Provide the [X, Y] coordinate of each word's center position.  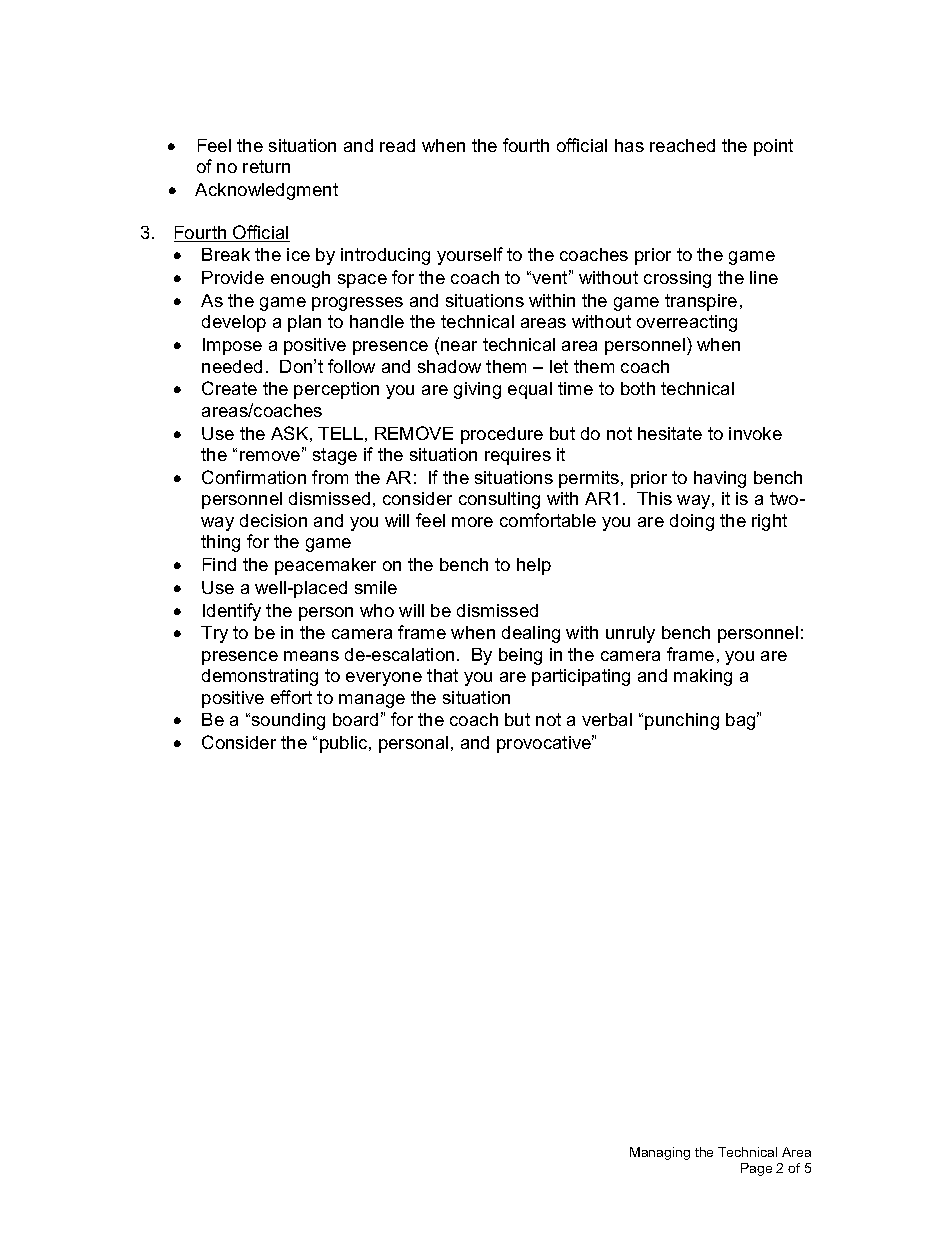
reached [682, 145]
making [703, 677]
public [345, 744]
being [520, 656]
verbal [607, 719]
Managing [660, 1153]
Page [756, 1169]
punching [682, 721]
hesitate [670, 433]
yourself [470, 256]
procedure [502, 435]
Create [229, 388]
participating [581, 677]
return [266, 166]
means [311, 656]
